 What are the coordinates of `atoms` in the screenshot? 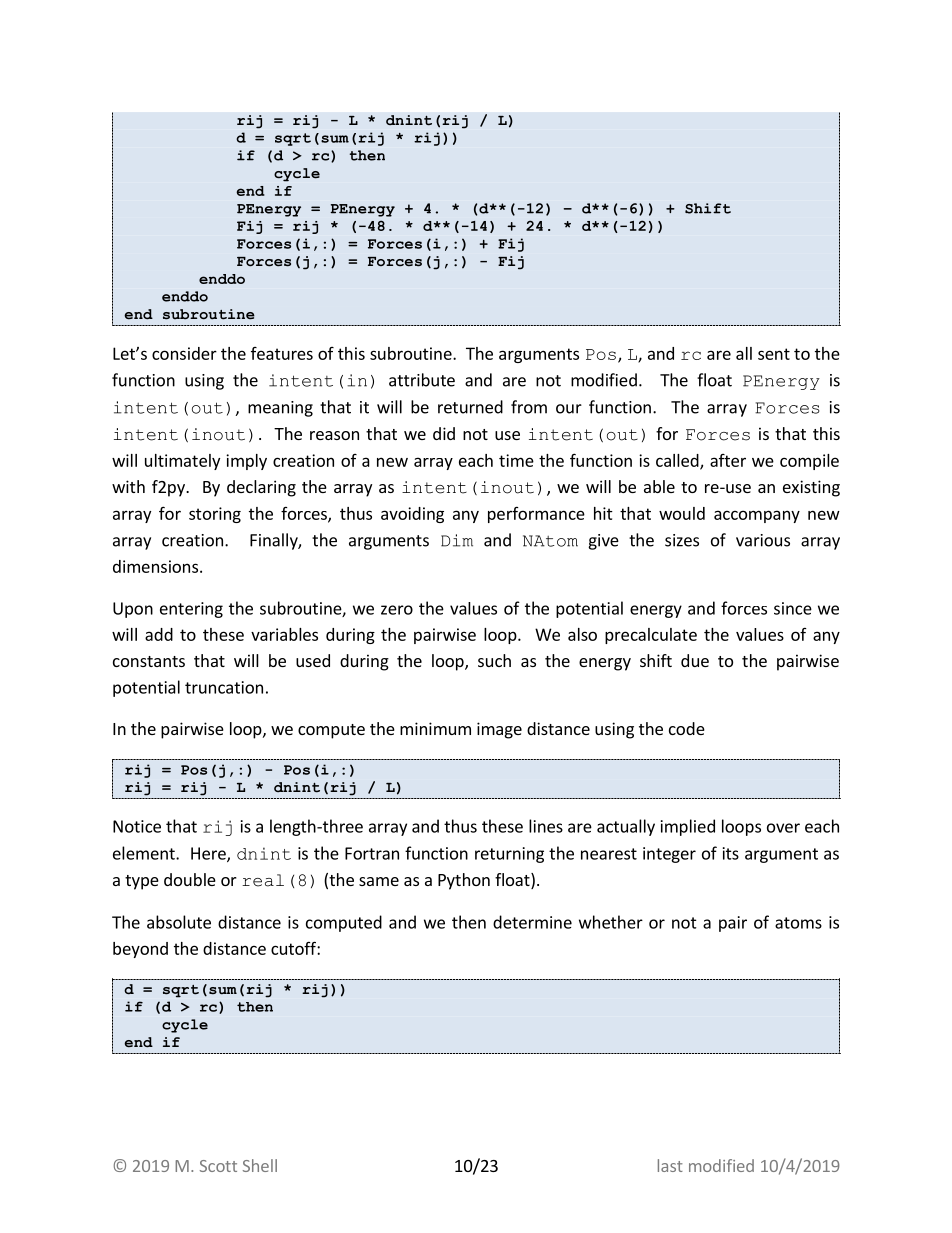 It's located at (798, 923).
